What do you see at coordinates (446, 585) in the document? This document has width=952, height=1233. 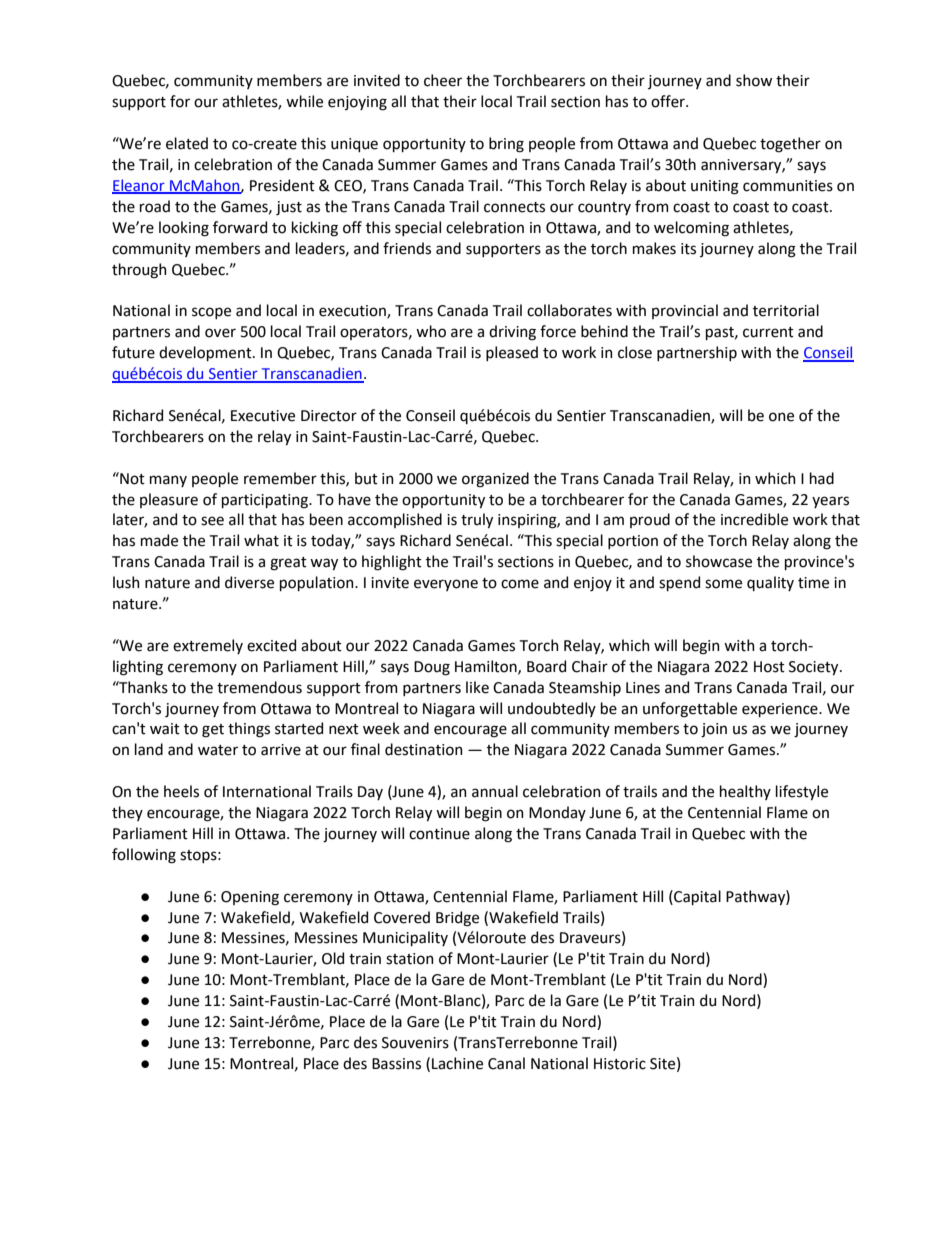 I see `everyone` at bounding box center [446, 585].
